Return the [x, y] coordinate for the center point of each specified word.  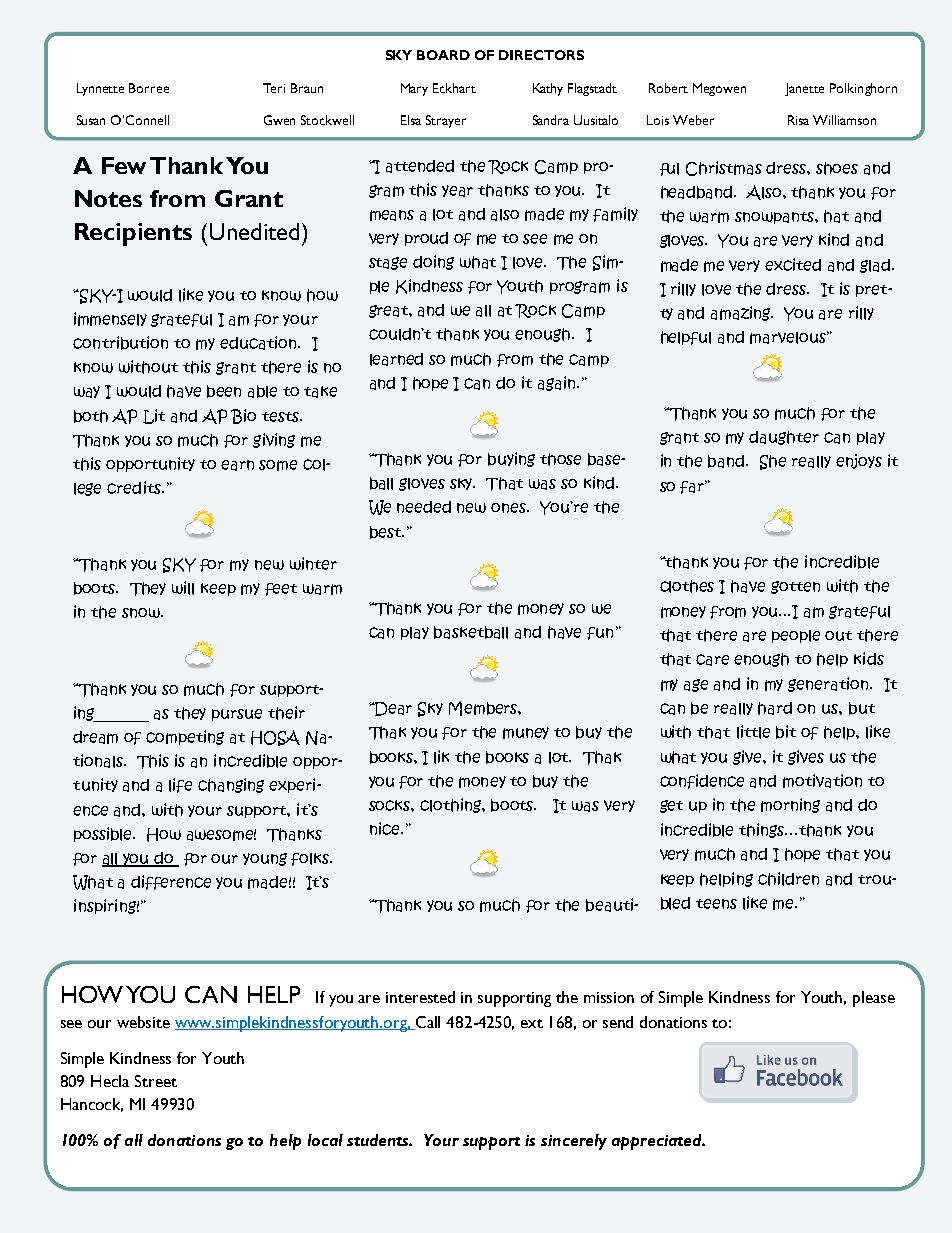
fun [600, 633]
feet [281, 589]
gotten [795, 587]
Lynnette [100, 89]
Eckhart [454, 88]
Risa [798, 120]
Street [156, 1081]
